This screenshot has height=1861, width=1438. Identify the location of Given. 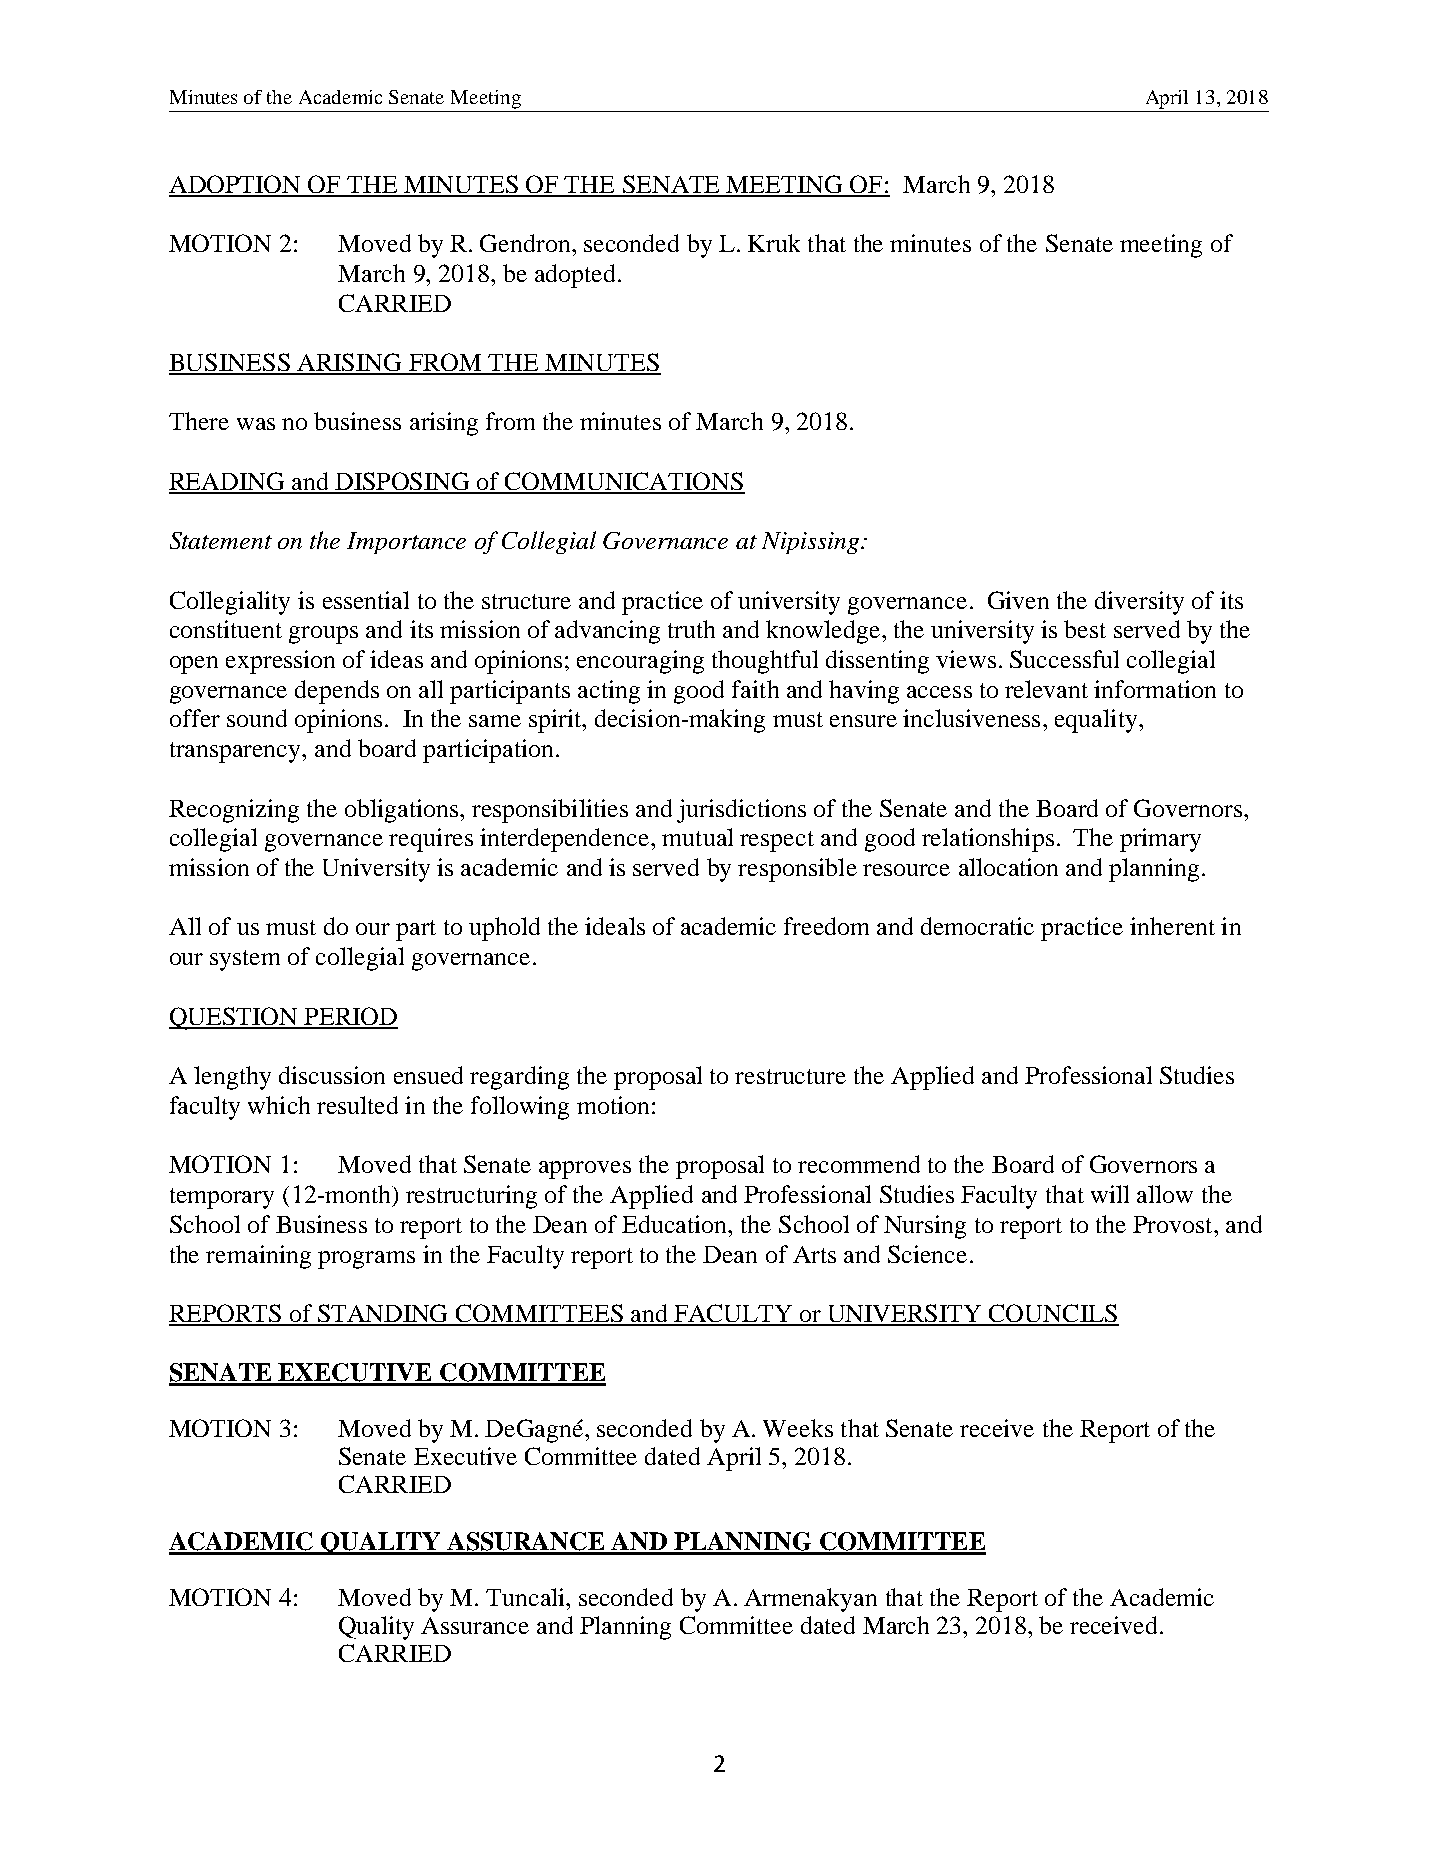
(1018, 600).
